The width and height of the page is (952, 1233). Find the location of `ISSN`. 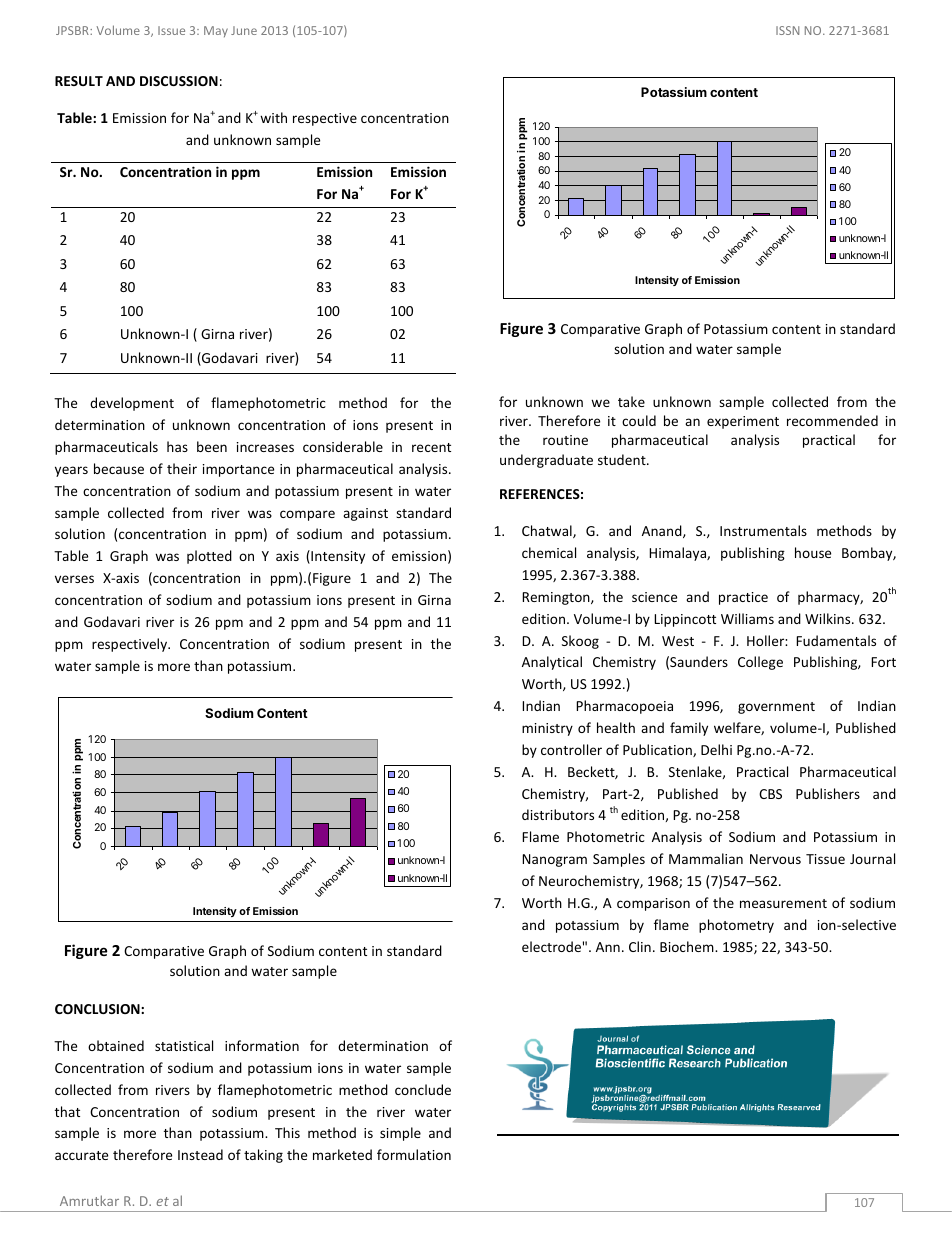

ISSN is located at coordinates (787, 30).
